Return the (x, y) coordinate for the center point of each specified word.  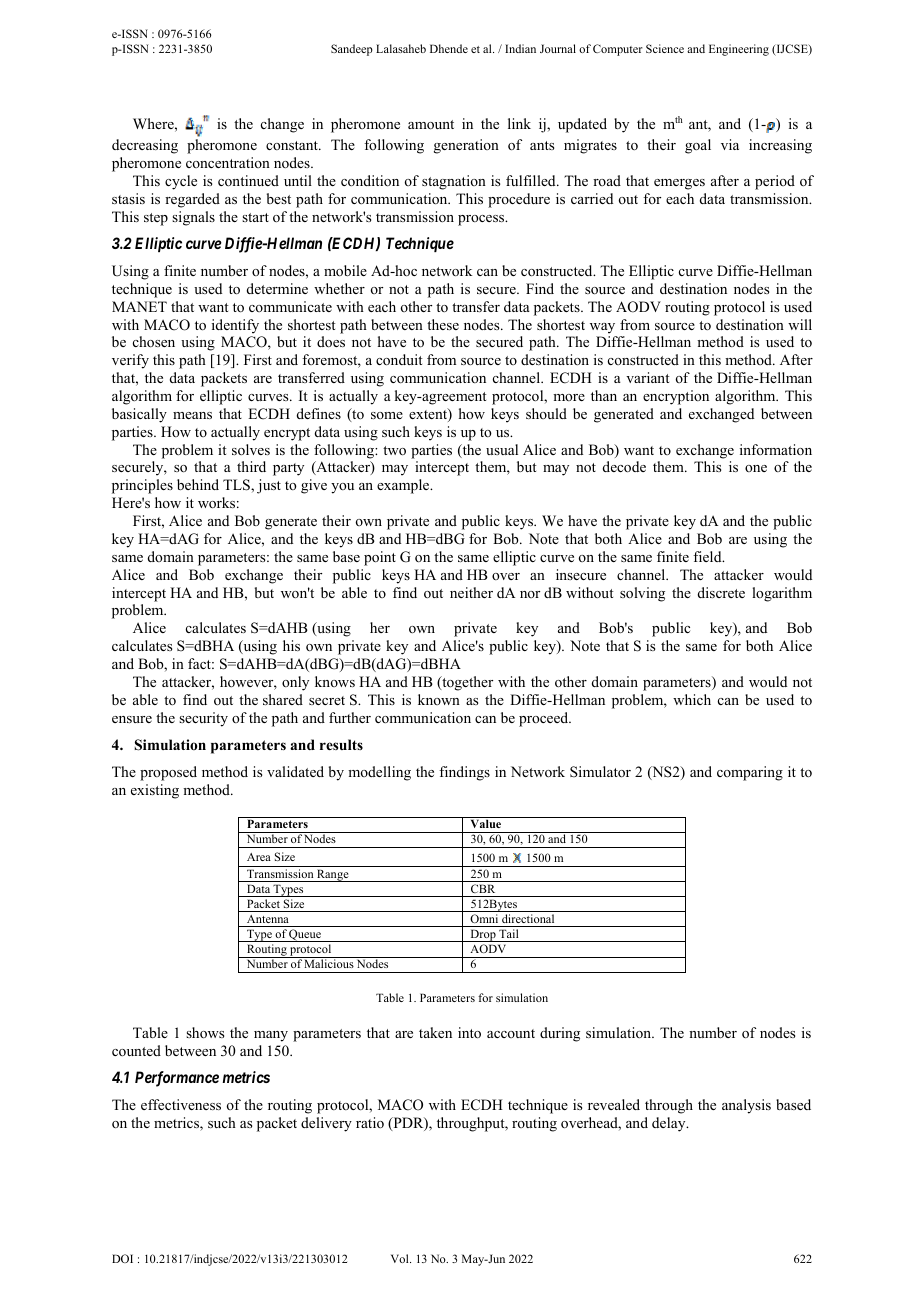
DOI (122, 1258)
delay (670, 1124)
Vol (401, 1258)
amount (431, 125)
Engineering (739, 50)
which (692, 699)
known (439, 699)
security (203, 719)
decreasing (145, 146)
